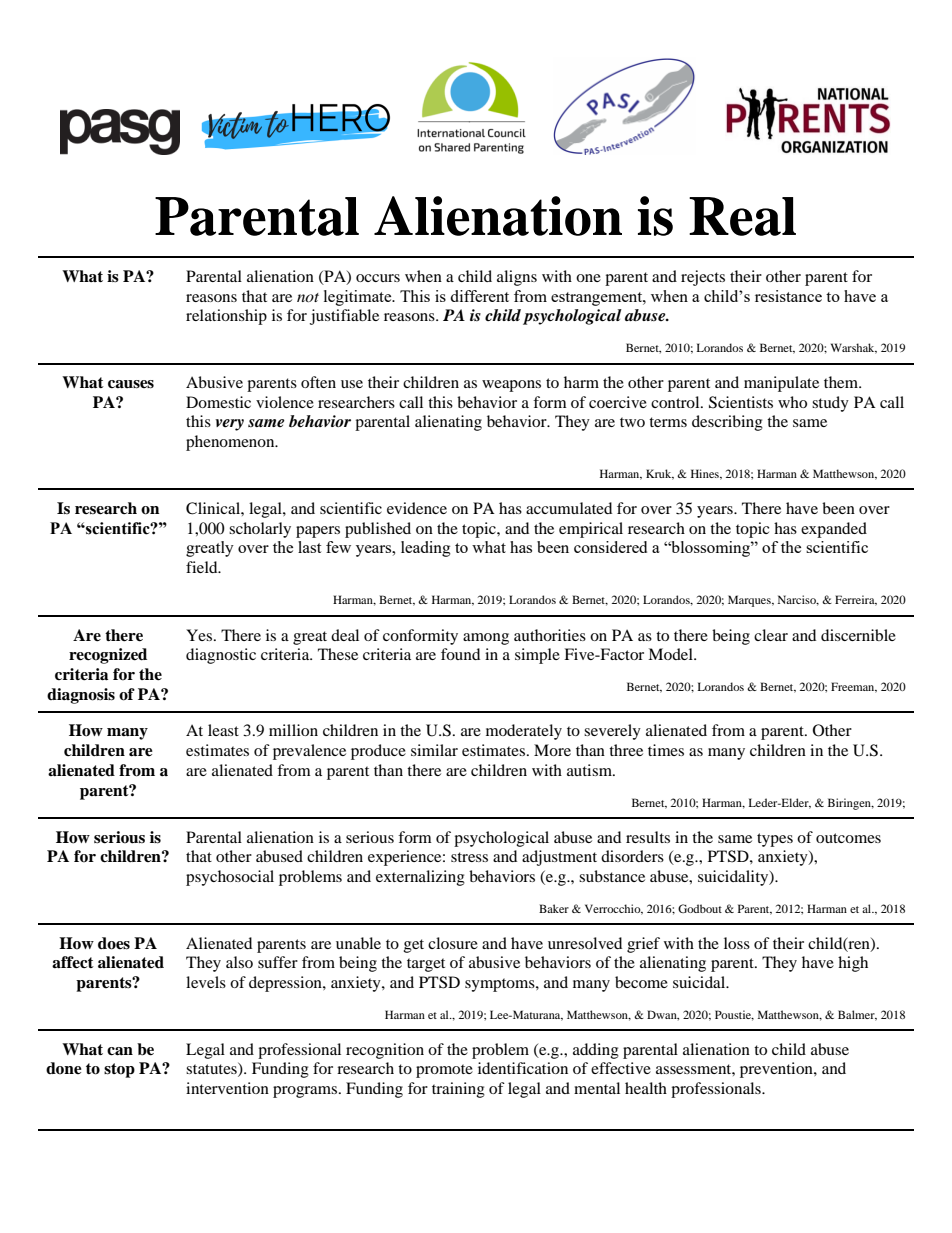 Image resolution: width=952 pixels, height=1233 pixels. Describe the element at coordinates (517, 278) in the screenshot. I see `aligns` at that location.
